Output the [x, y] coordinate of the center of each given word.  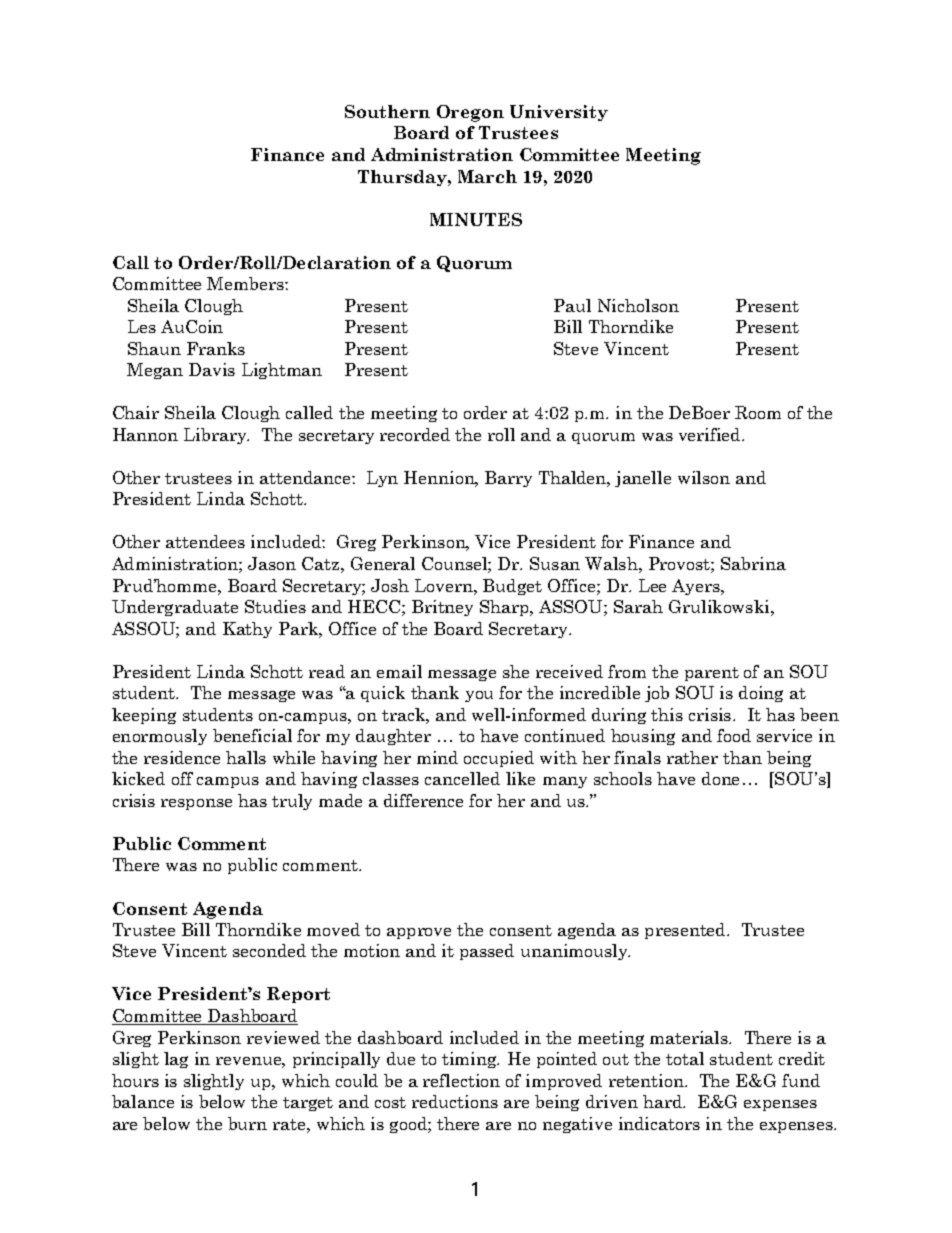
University [559, 113]
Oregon [470, 113]
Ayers [697, 587]
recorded [415, 434]
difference [423, 800]
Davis [212, 369]
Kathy [247, 630]
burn [247, 1123]
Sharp [505, 608]
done [720, 778]
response [196, 804]
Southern [387, 111]
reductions [455, 1101]
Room [758, 412]
